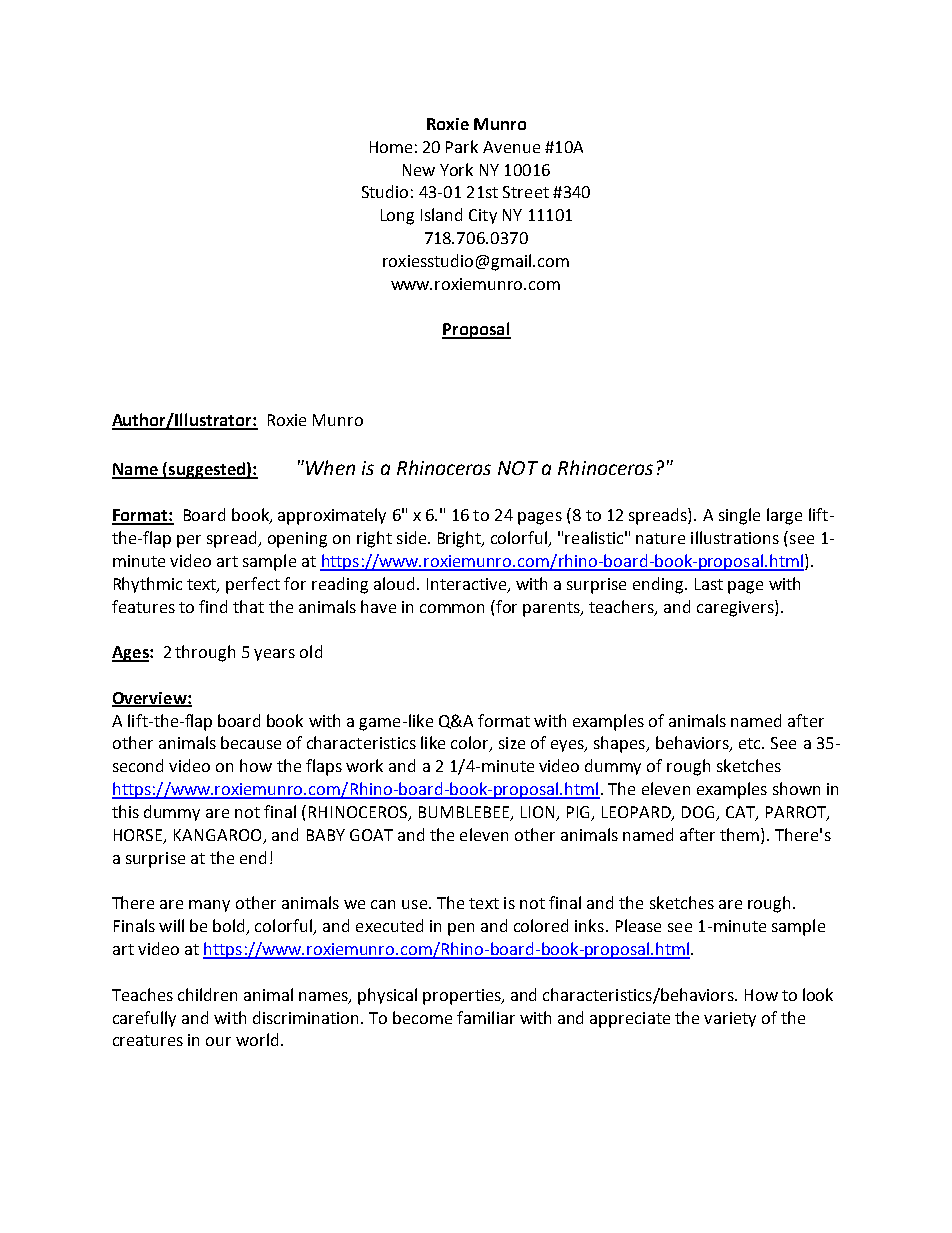  I want to click on When, so click(330, 467).
